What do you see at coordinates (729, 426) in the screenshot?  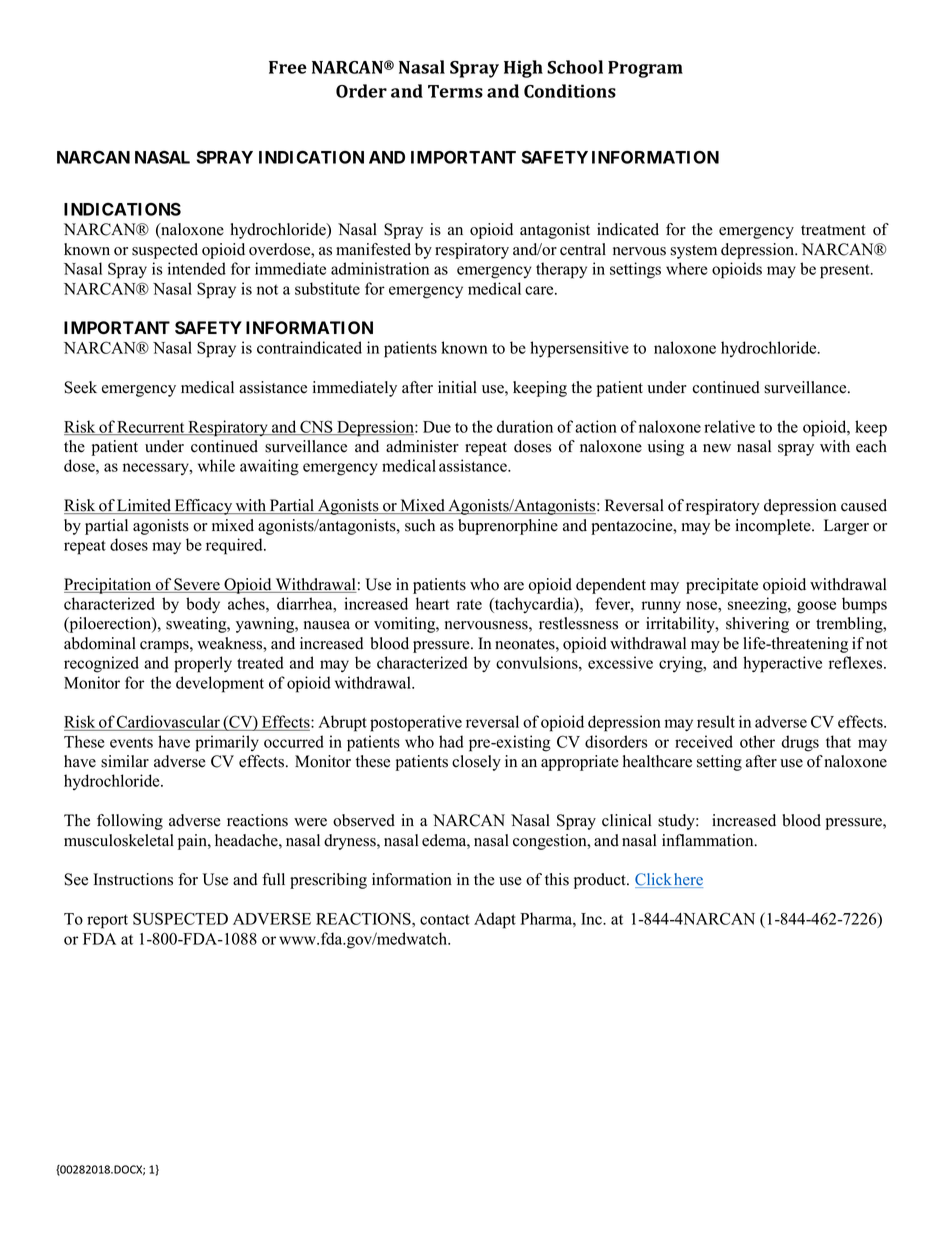 I see `relative` at bounding box center [729, 426].
